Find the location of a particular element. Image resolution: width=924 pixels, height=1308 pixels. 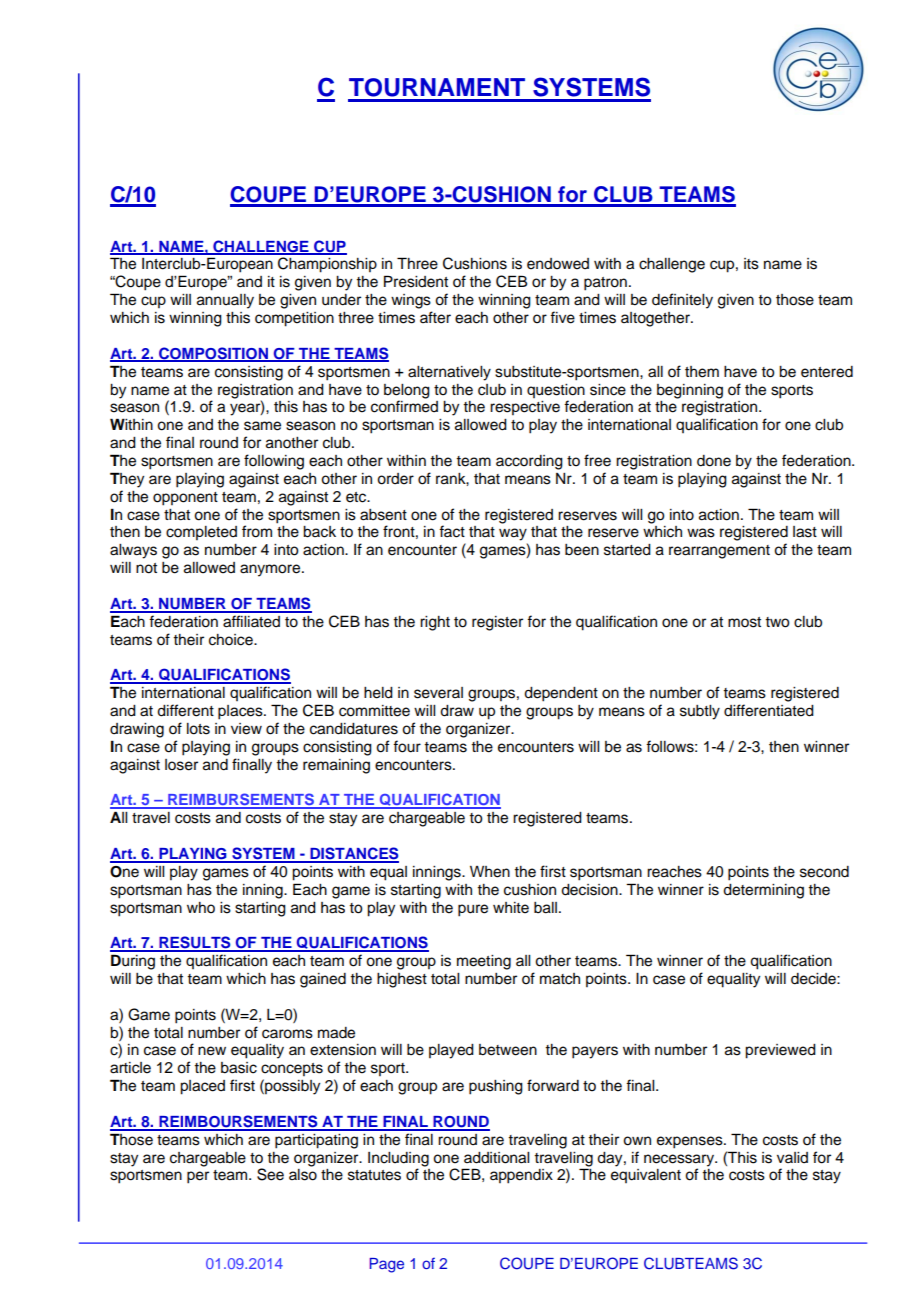

per is located at coordinates (198, 1177).
